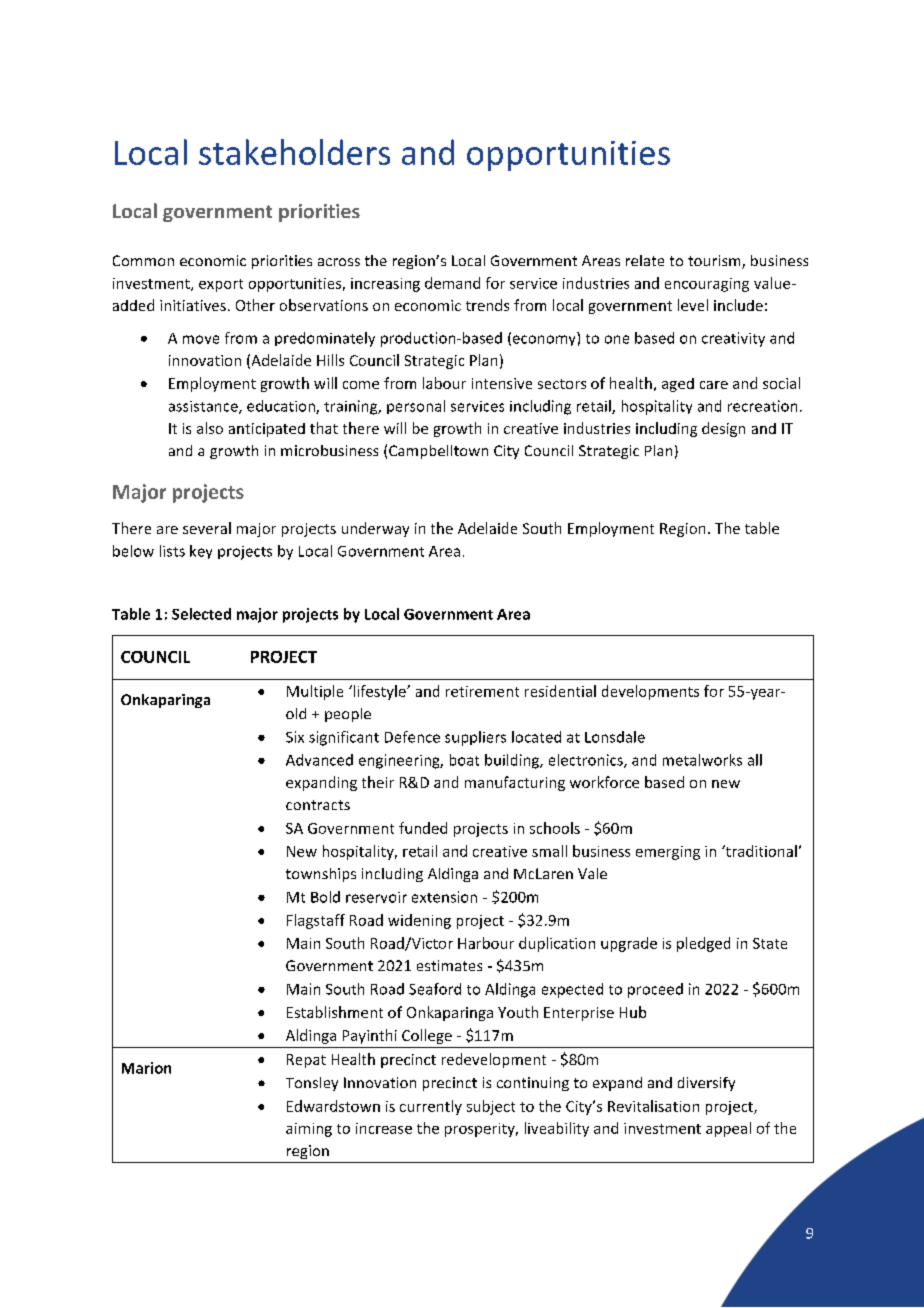  Describe the element at coordinates (650, 692) in the screenshot. I see `developments` at that location.
